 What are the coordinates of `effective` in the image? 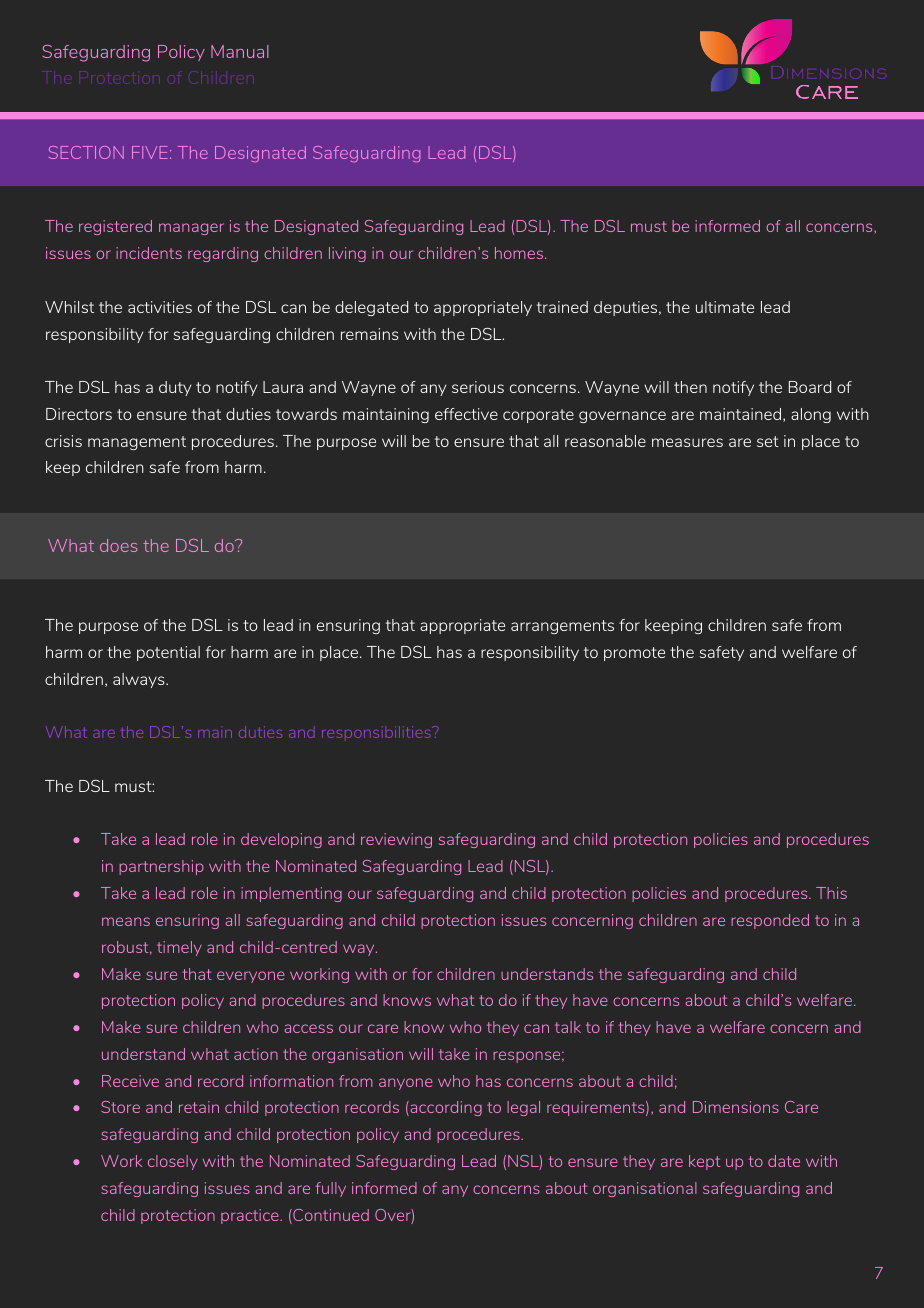 It's located at (466, 414).
